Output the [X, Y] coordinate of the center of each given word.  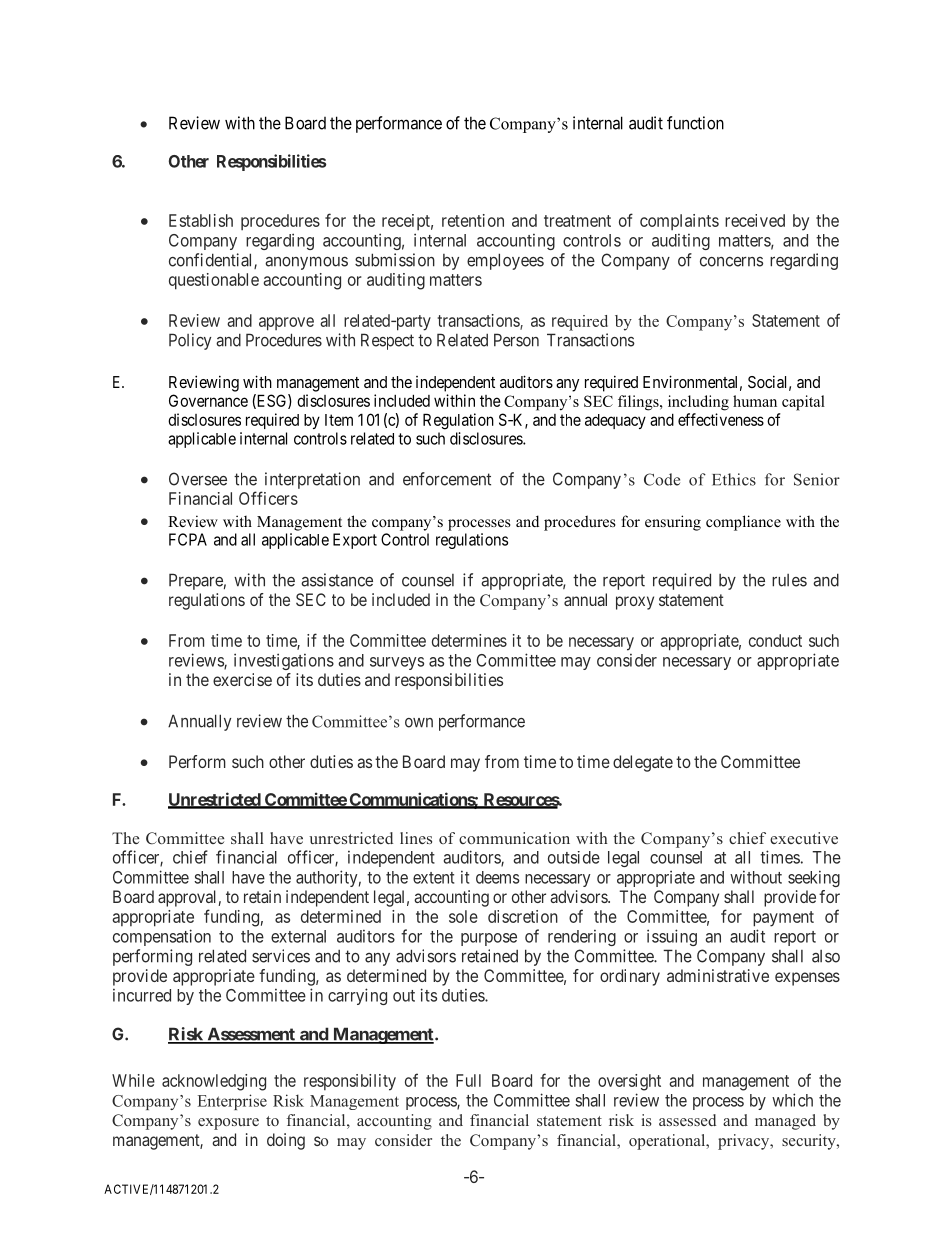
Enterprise [232, 1102]
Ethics [734, 479]
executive [804, 838]
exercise [242, 679]
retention [473, 220]
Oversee [198, 479]
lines [416, 838]
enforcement [447, 479]
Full [468, 1080]
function [695, 123]
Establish [201, 220]
